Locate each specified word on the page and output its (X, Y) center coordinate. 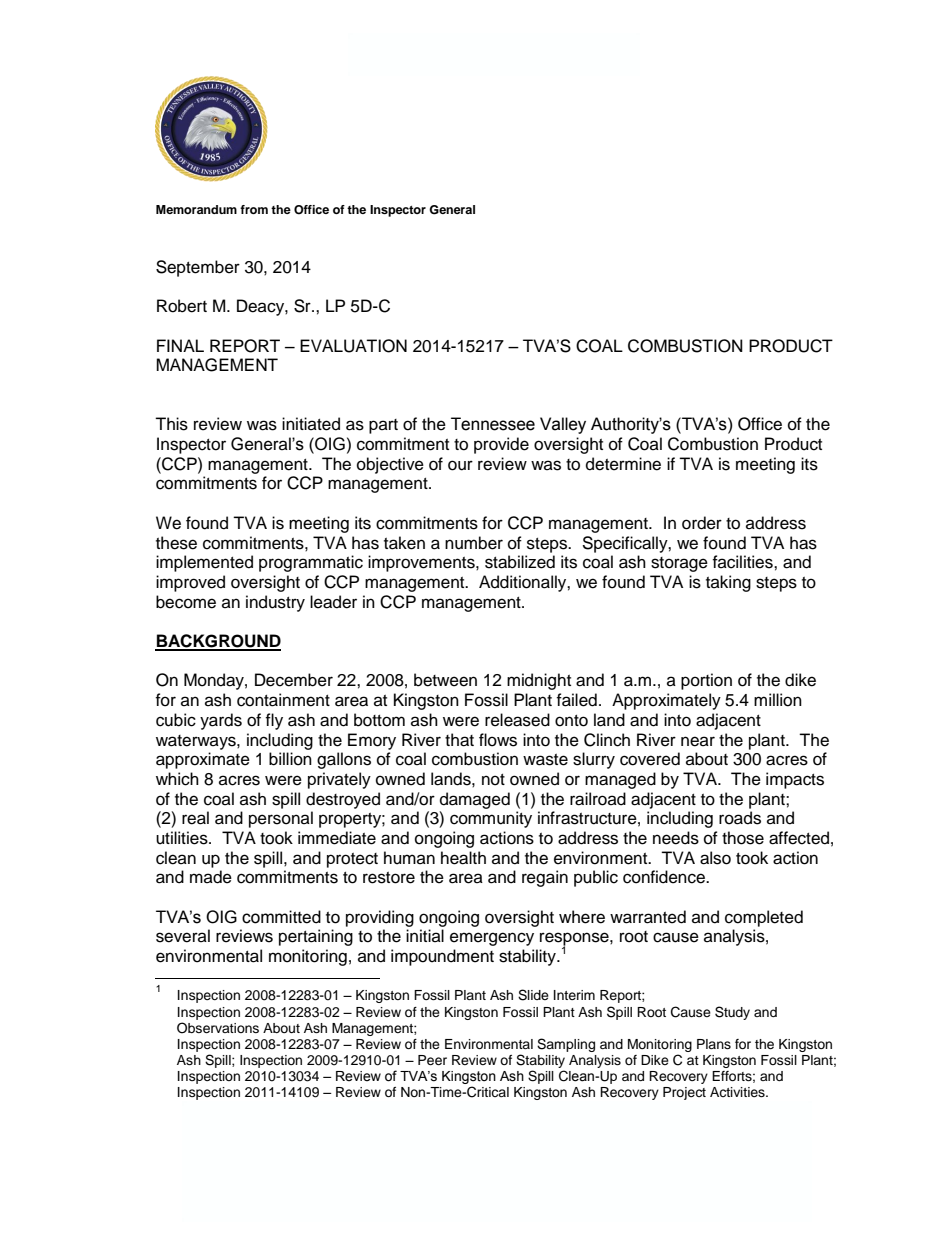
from (254, 209)
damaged (475, 800)
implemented (204, 563)
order (702, 523)
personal (281, 819)
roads (740, 818)
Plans (714, 1044)
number (474, 543)
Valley (563, 425)
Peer (432, 1060)
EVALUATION (353, 346)
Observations (218, 1028)
